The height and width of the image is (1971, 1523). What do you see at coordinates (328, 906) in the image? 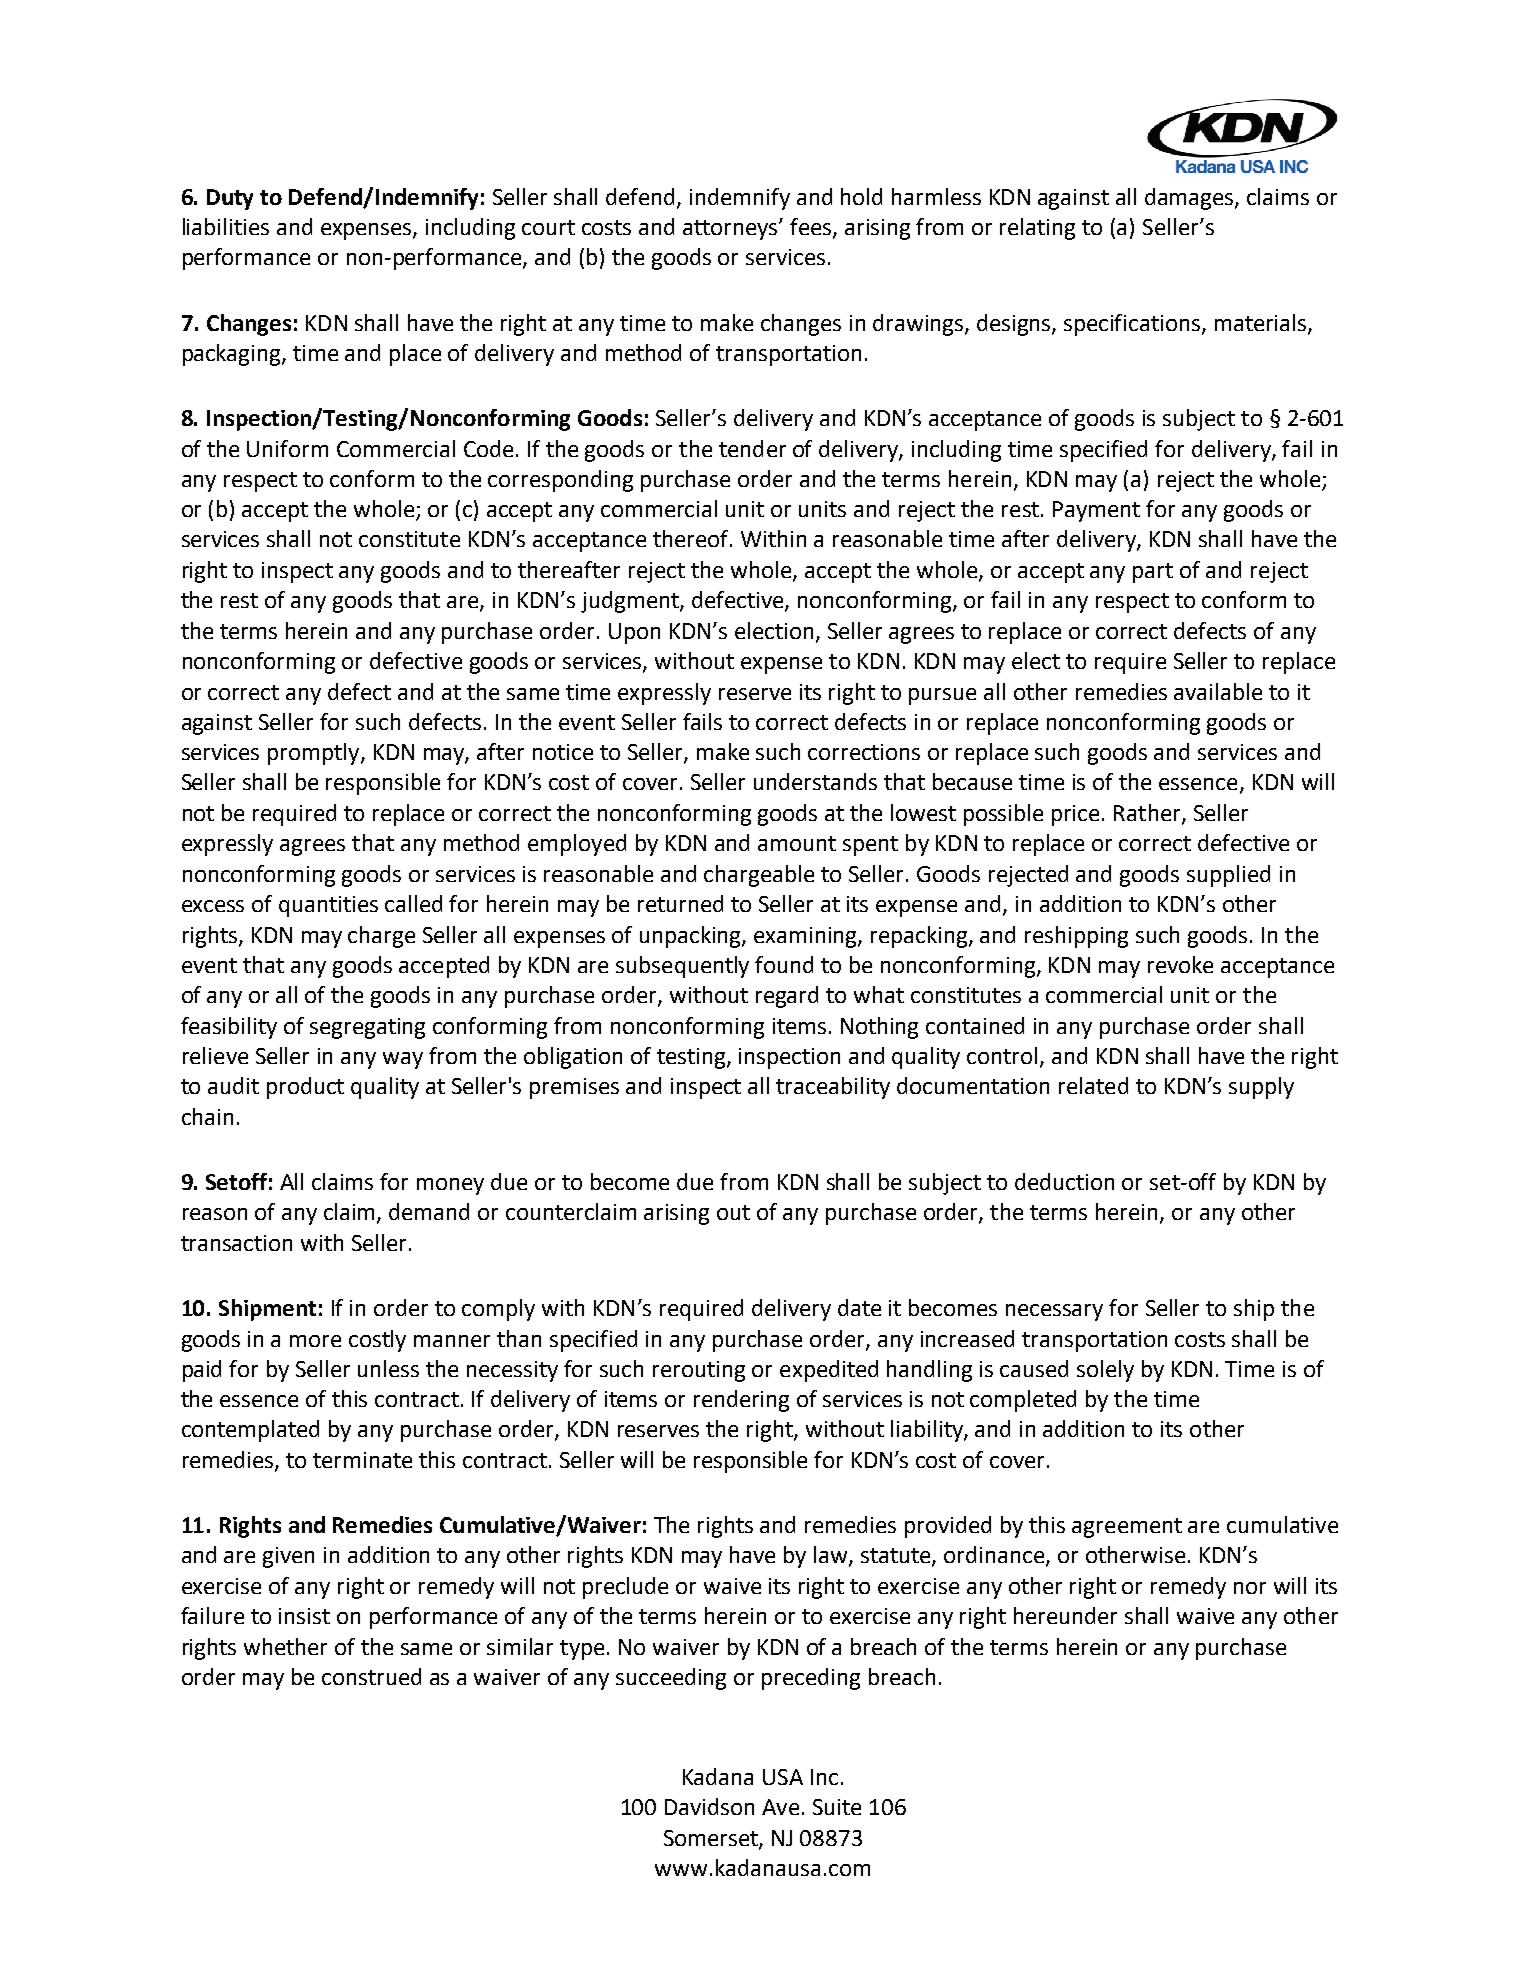
I see `quantities` at bounding box center [328, 906].
